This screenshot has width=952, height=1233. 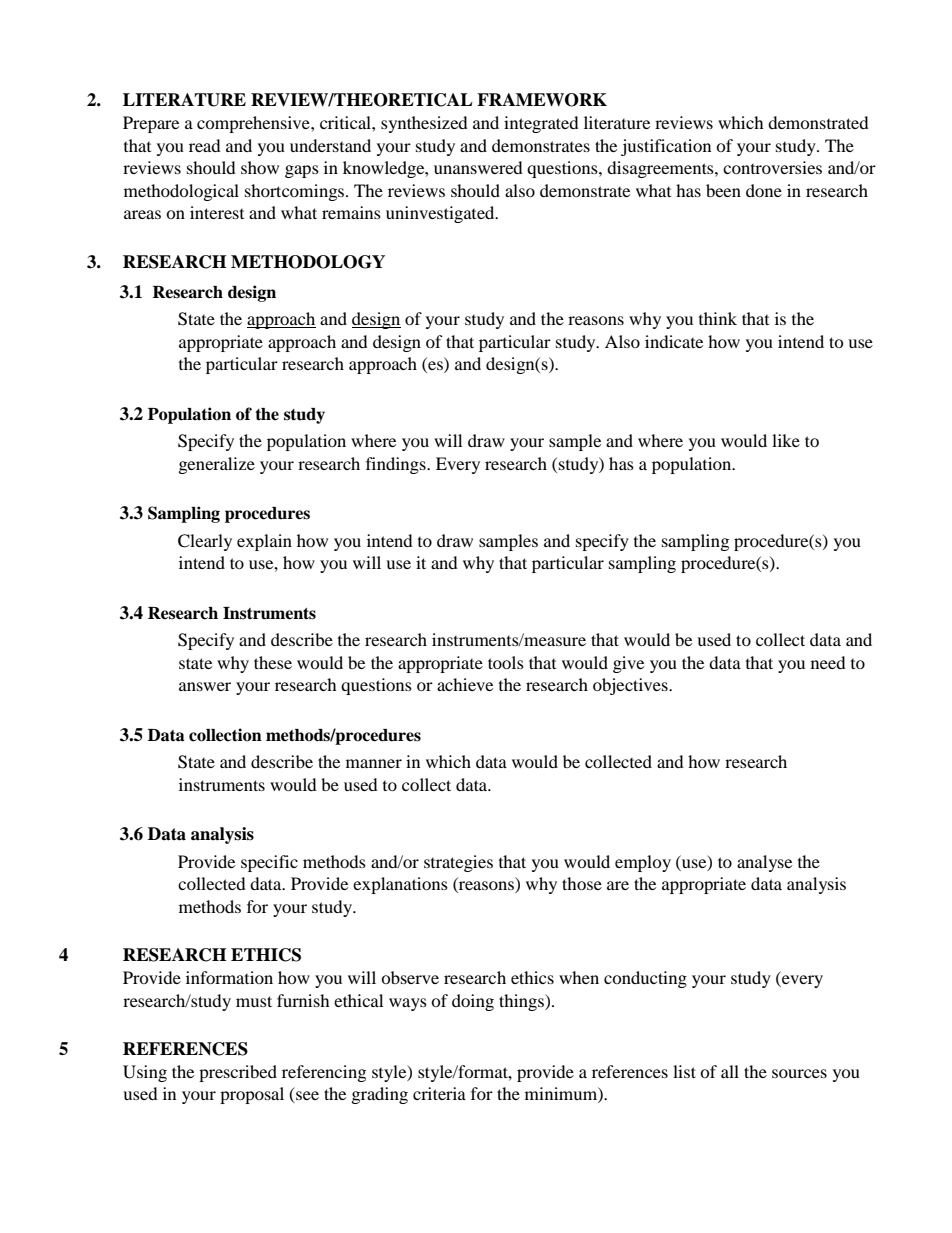 What do you see at coordinates (238, 1073) in the screenshot?
I see `prescribed` at bounding box center [238, 1073].
